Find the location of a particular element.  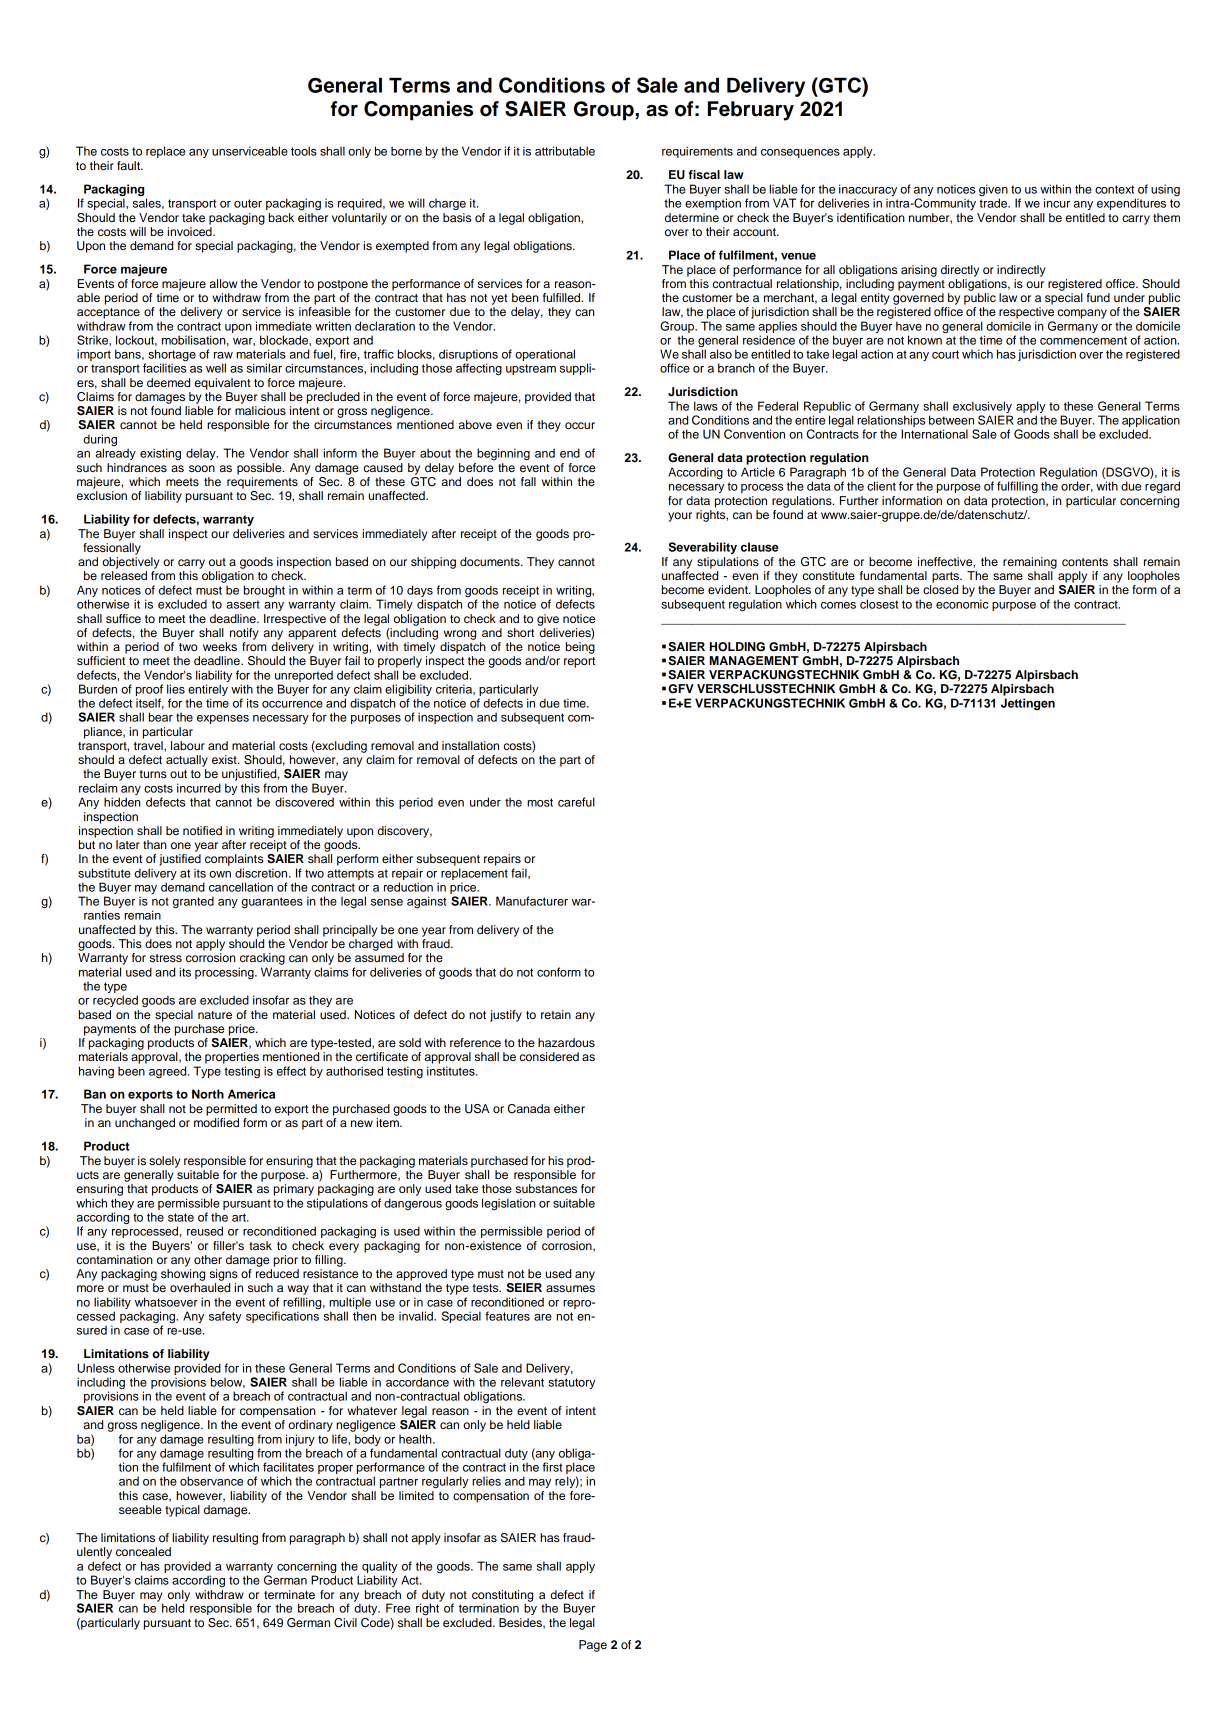

trade is located at coordinates (994, 203).
